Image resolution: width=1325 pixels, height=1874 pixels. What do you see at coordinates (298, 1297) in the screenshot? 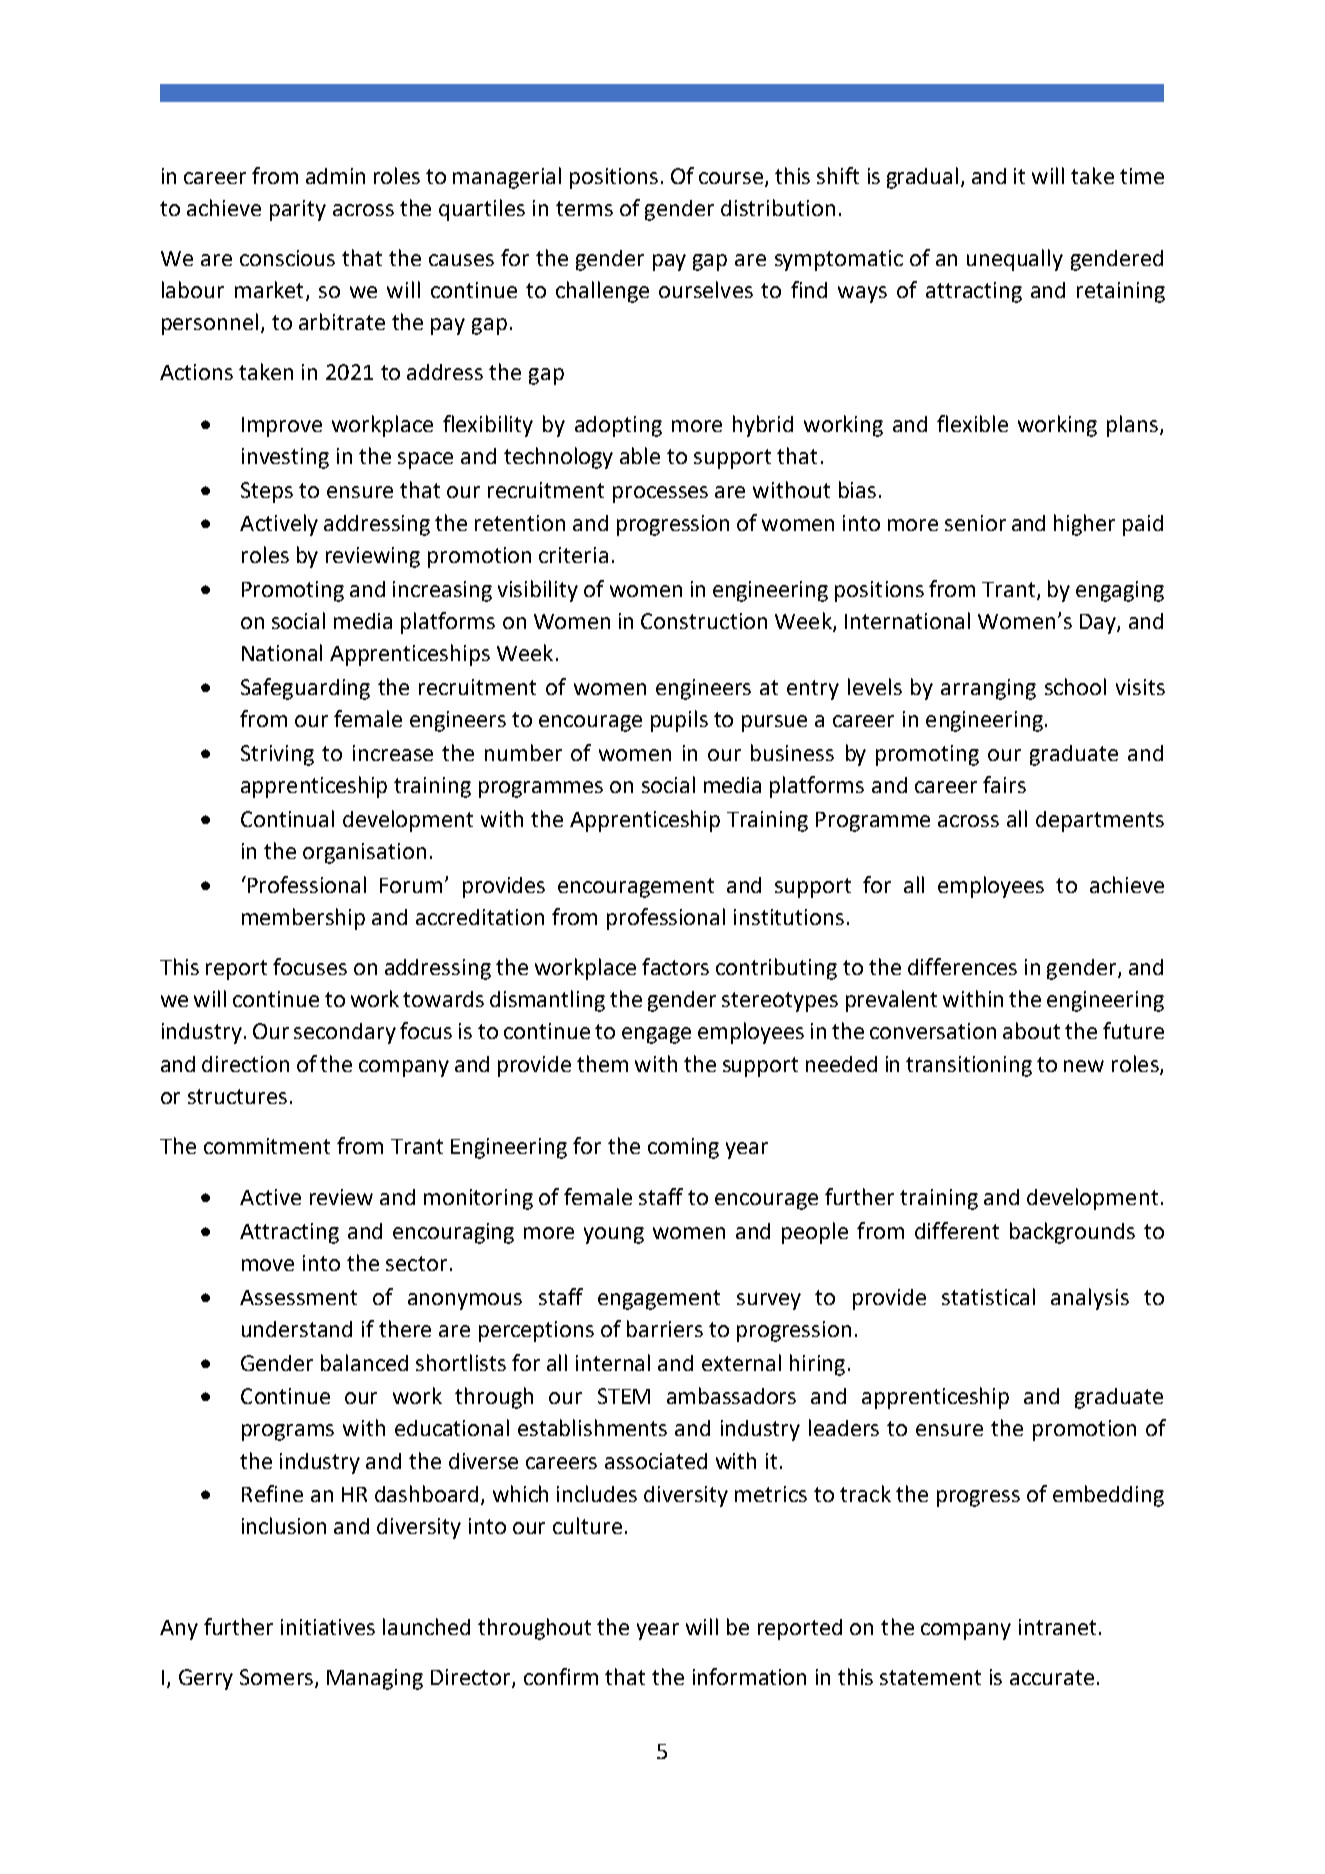
I see `Assessment` at bounding box center [298, 1297].
